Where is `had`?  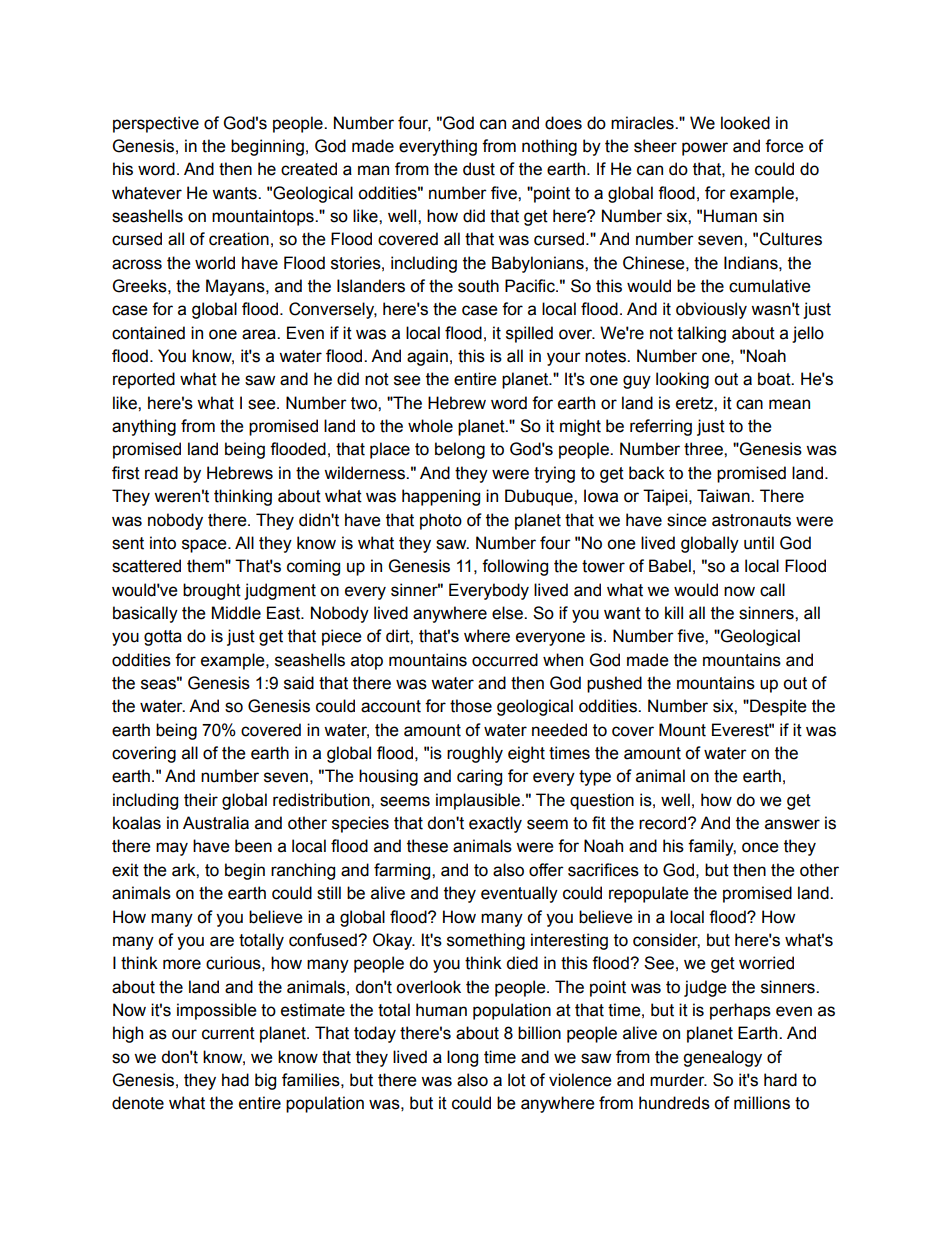
had is located at coordinates (235, 1080).
